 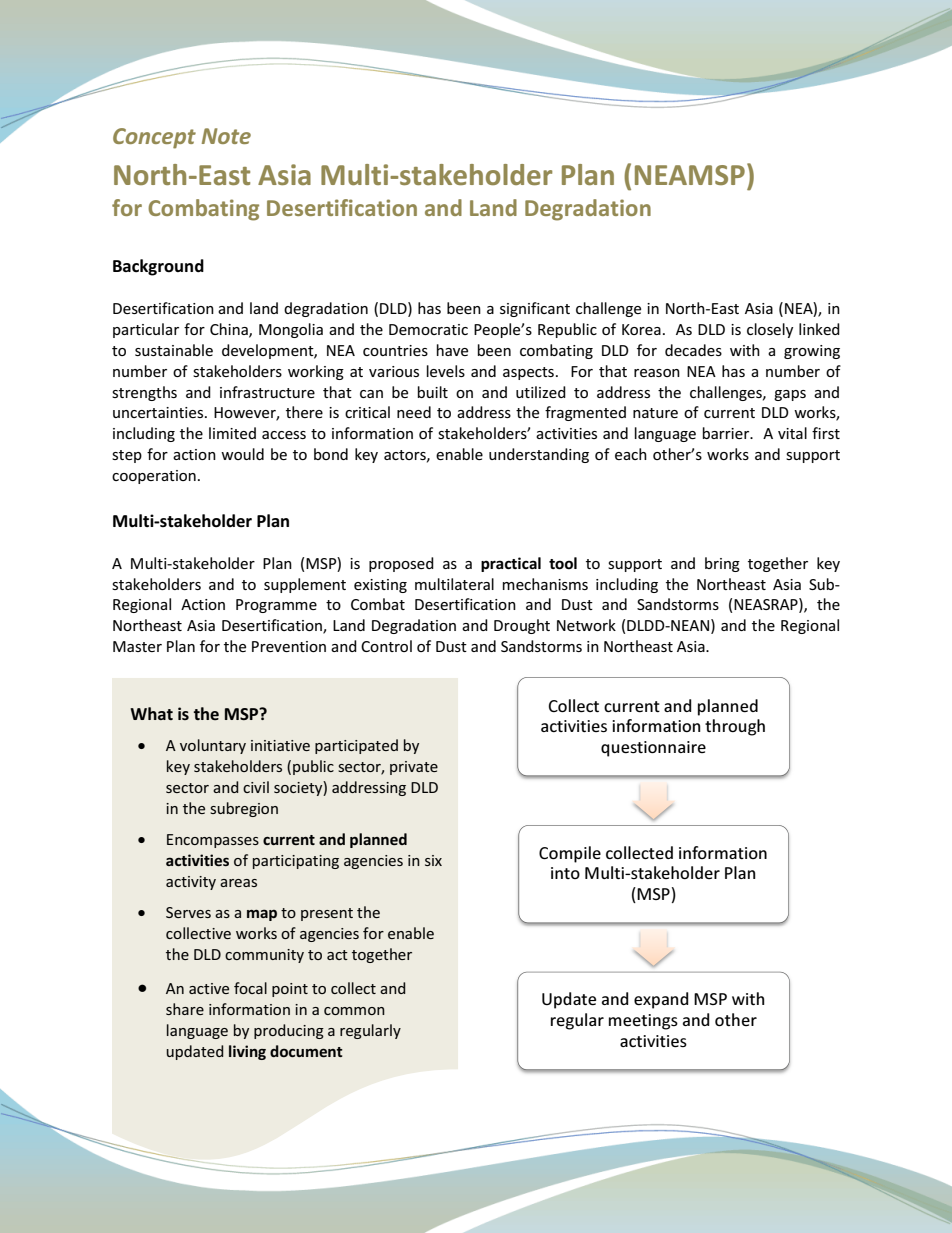 What do you see at coordinates (226, 136) in the screenshot?
I see `Note` at bounding box center [226, 136].
